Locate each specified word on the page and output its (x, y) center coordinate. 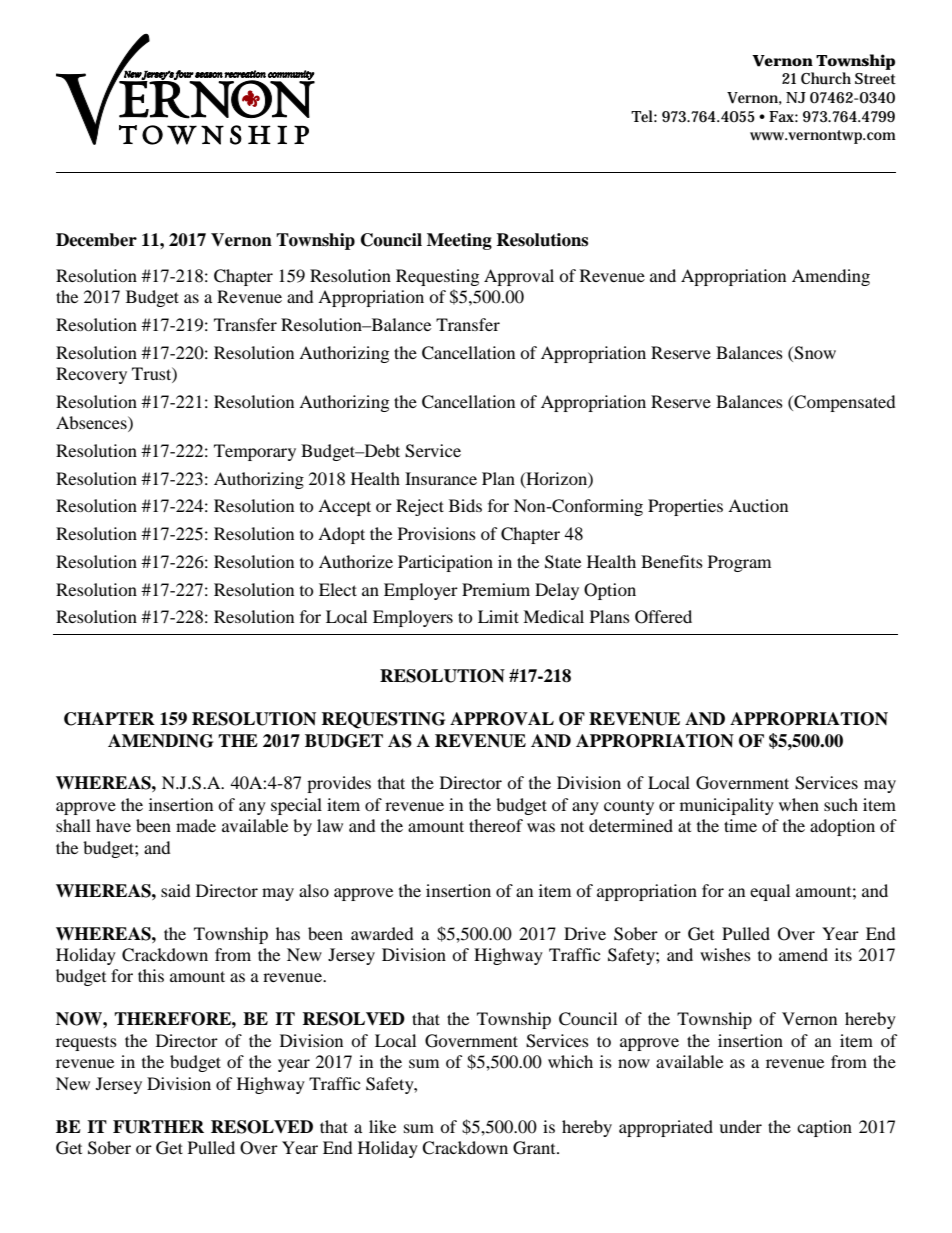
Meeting (459, 241)
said (176, 890)
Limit (498, 616)
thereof (496, 825)
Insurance (441, 478)
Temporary (255, 452)
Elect (338, 589)
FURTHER (158, 1127)
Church (826, 78)
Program (739, 563)
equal (770, 892)
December (96, 240)
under (740, 1126)
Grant (535, 1148)
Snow (815, 353)
